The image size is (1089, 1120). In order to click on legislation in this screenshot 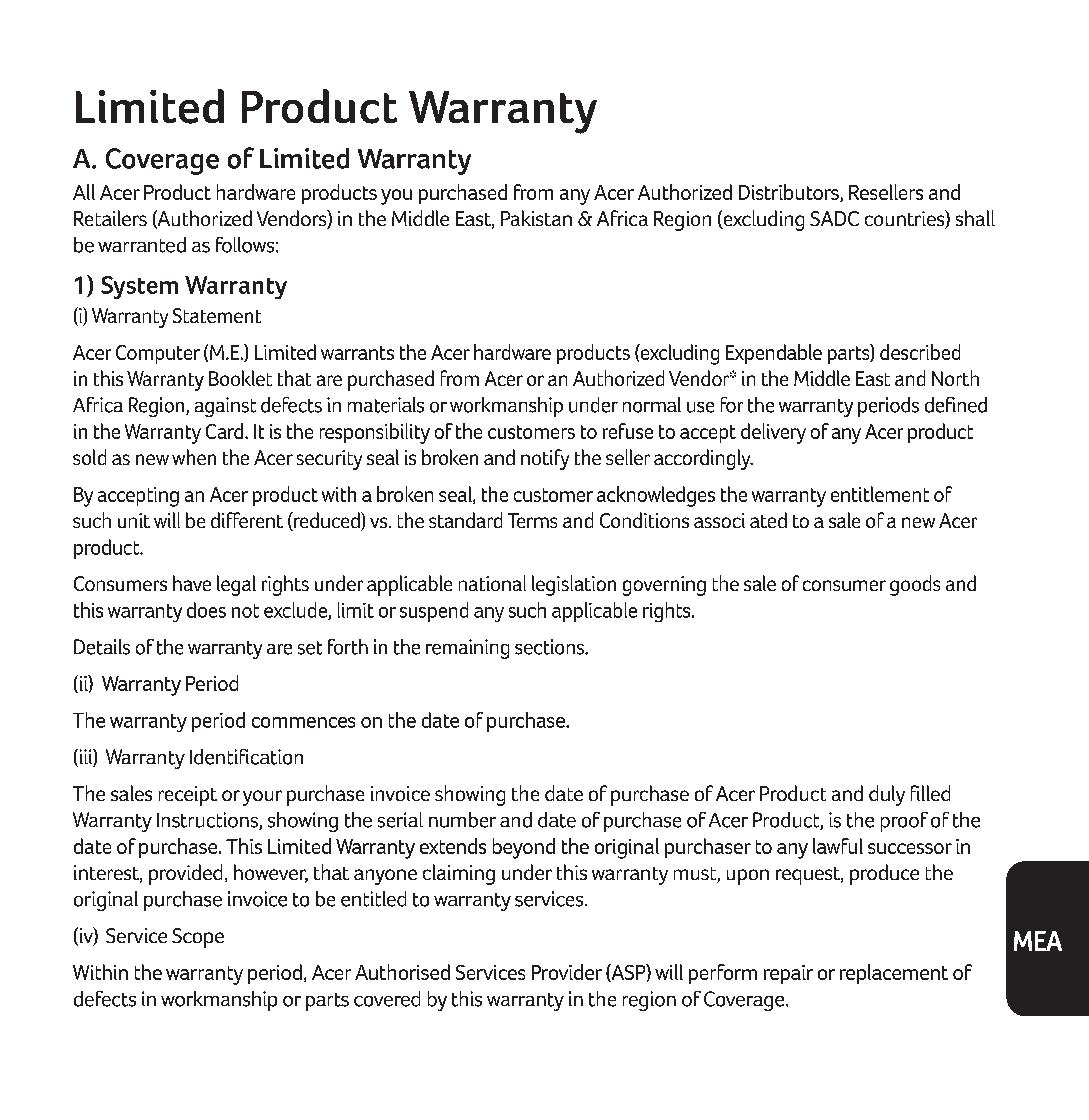, I will do `click(574, 585)`.
